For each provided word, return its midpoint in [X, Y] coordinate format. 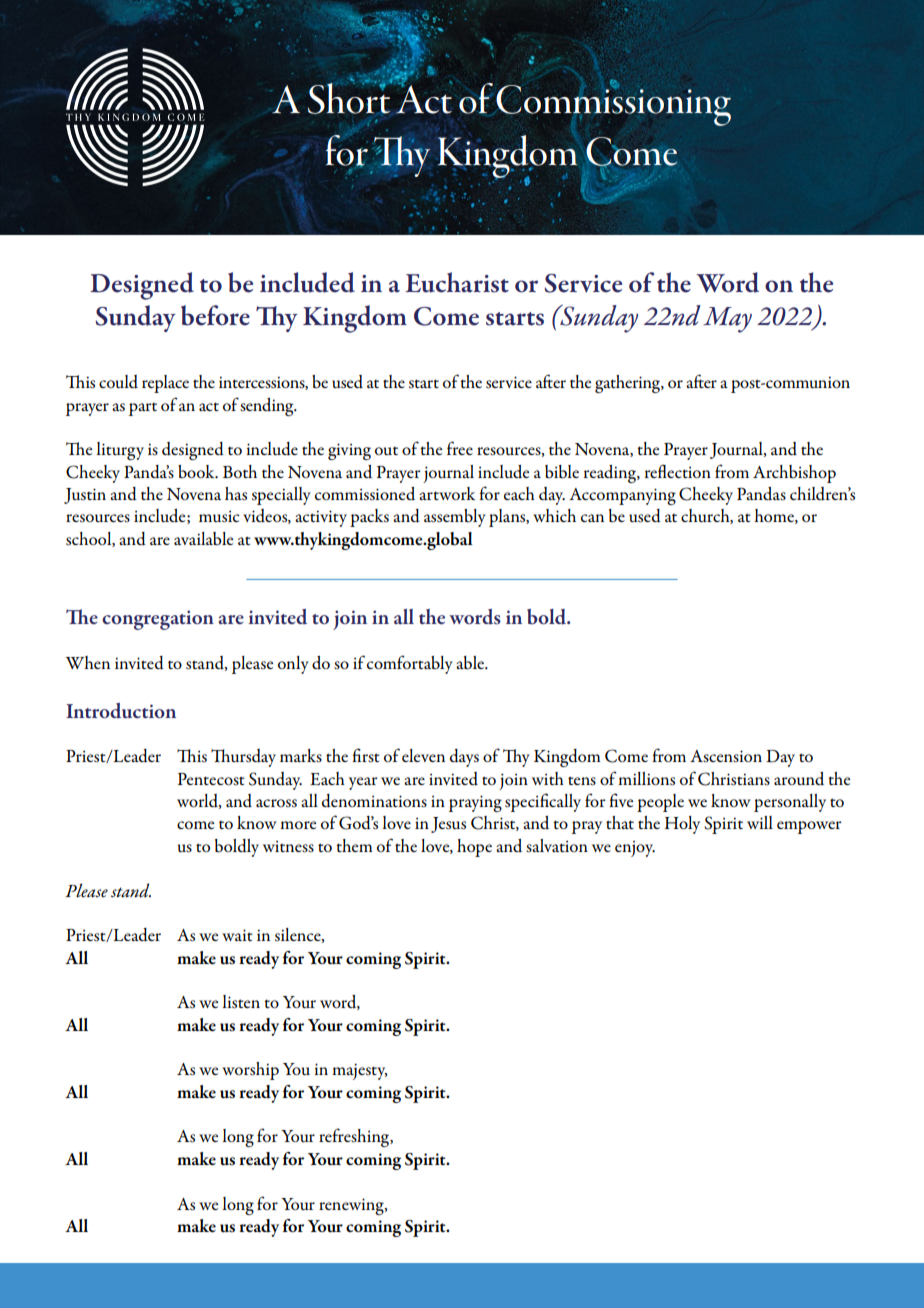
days [464, 758]
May [727, 320]
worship [250, 1071]
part [143, 409]
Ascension [726, 756]
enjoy [635, 849]
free [460, 448]
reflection [678, 471]
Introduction [121, 711]
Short [350, 97]
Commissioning [613, 104]
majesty [359, 1071]
